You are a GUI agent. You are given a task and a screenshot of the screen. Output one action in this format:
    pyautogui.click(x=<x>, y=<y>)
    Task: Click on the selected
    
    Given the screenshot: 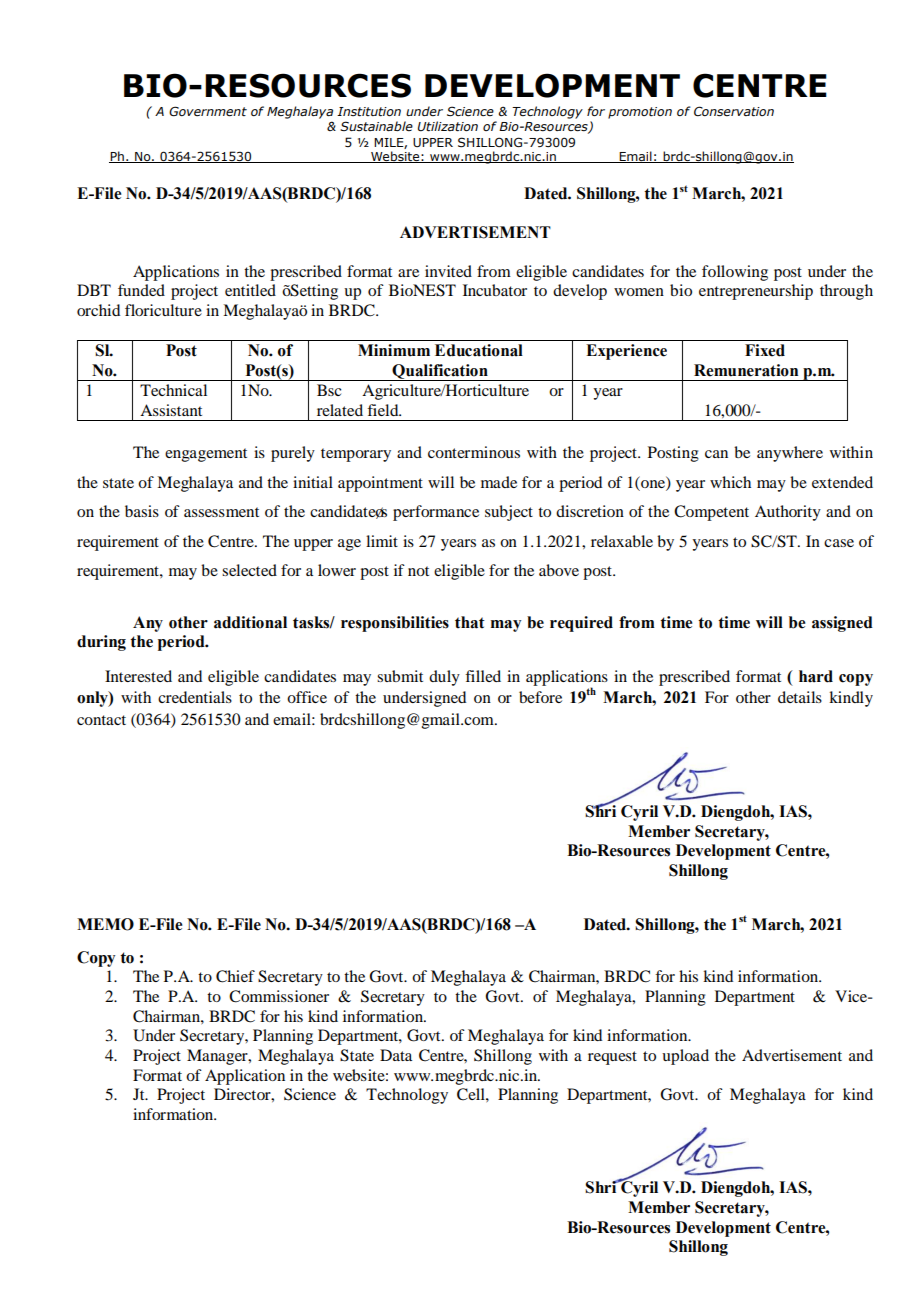 What is the action you would take?
    pyautogui.click(x=249, y=570)
